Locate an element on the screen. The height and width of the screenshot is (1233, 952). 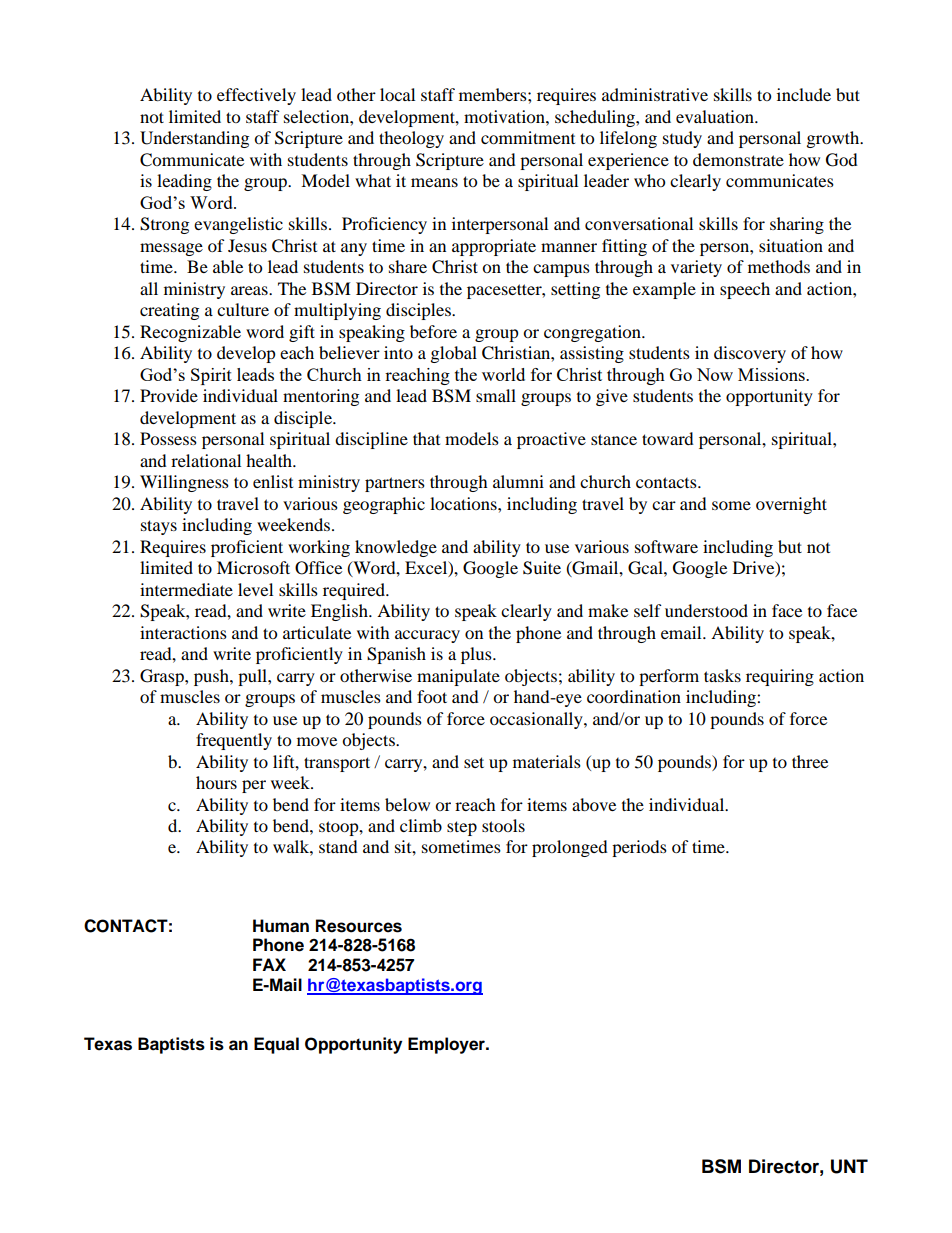
plus is located at coordinates (477, 655).
